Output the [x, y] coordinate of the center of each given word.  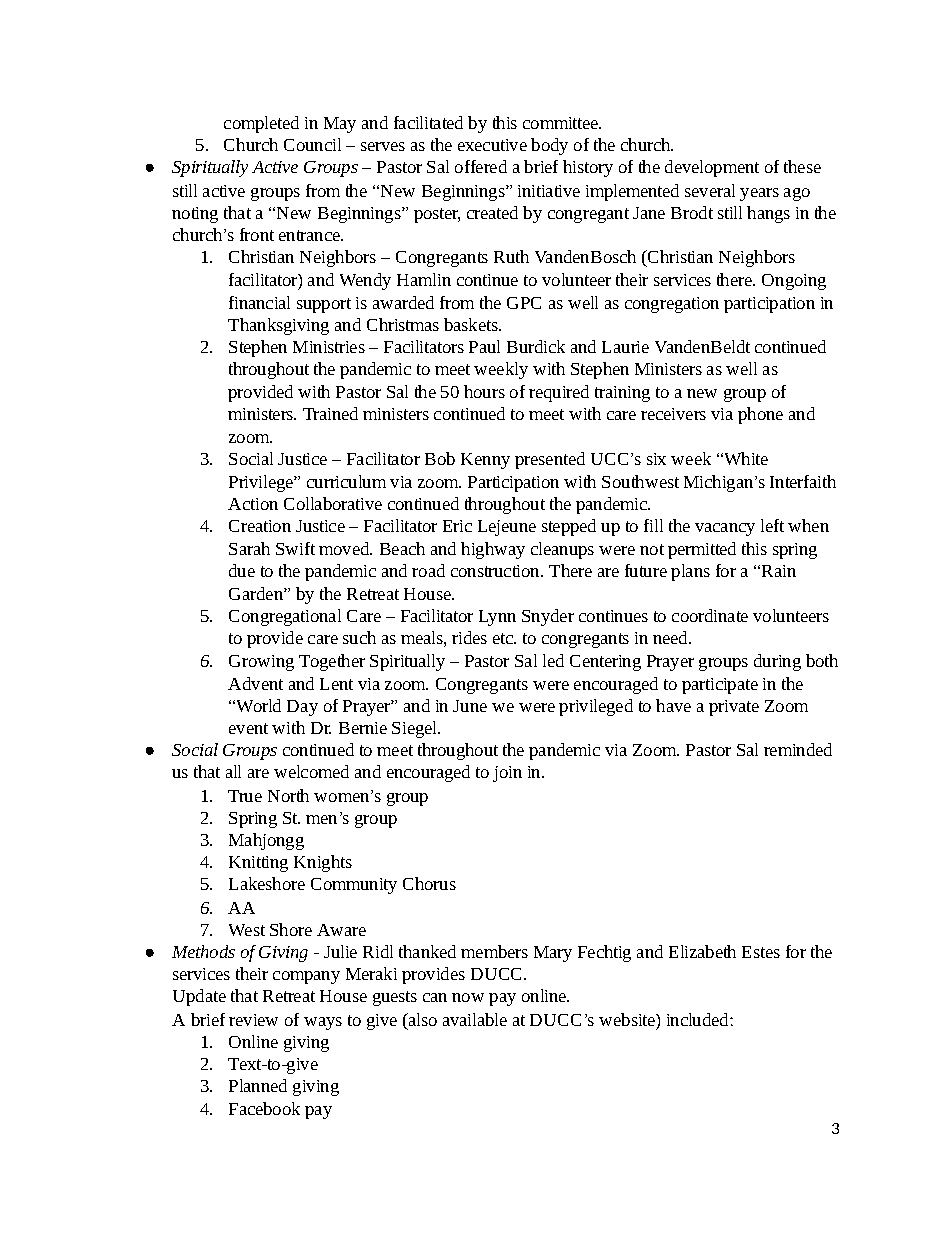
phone [760, 415]
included [699, 1019]
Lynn [497, 618]
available [475, 1019]
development [712, 168]
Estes [761, 952]
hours [484, 391]
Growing [261, 663]
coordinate [710, 615]
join [507, 774]
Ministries [329, 347]
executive [492, 145]
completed [261, 124]
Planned [258, 1085]
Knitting [258, 864]
